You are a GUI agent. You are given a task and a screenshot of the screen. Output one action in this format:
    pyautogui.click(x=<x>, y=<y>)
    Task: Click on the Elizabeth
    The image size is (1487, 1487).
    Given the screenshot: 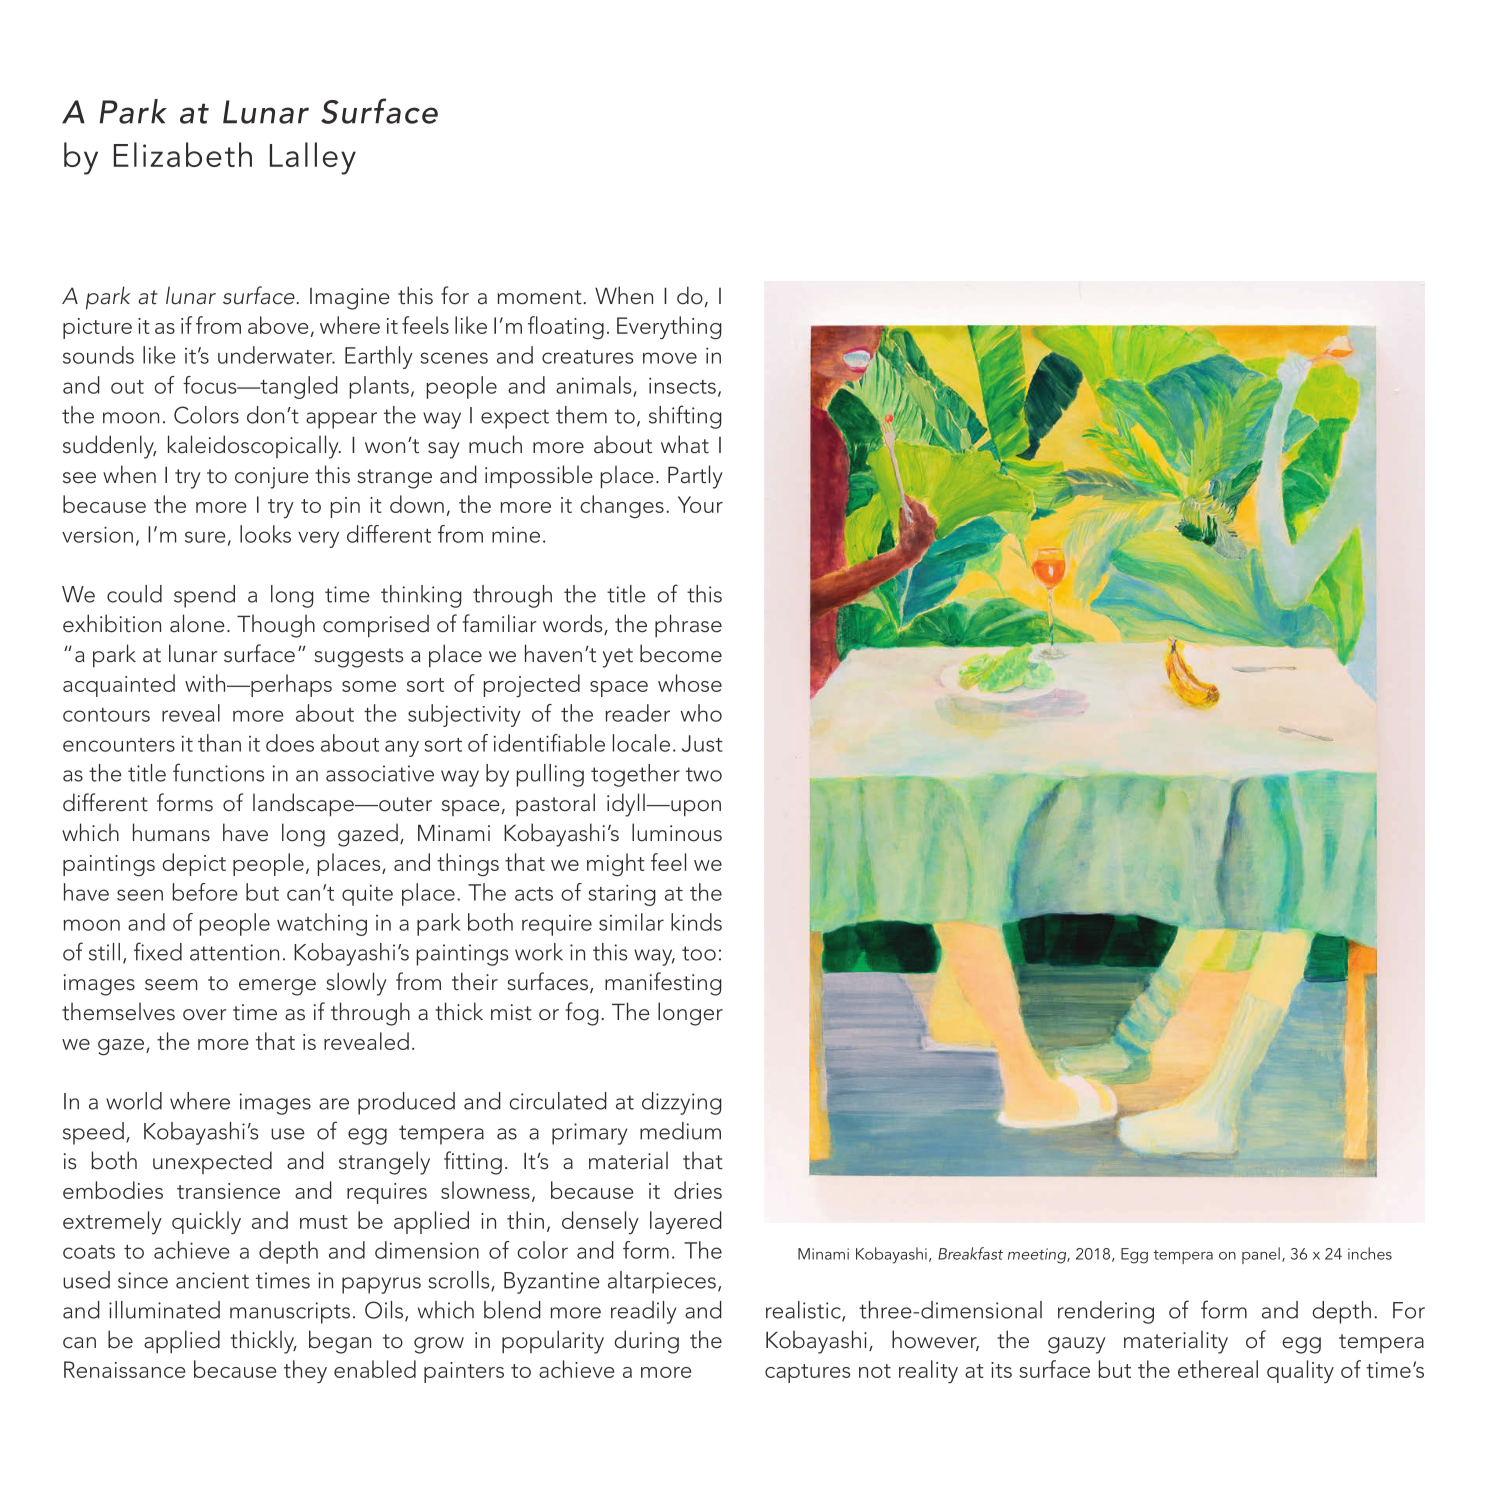 What is the action you would take?
    pyautogui.click(x=183, y=154)
